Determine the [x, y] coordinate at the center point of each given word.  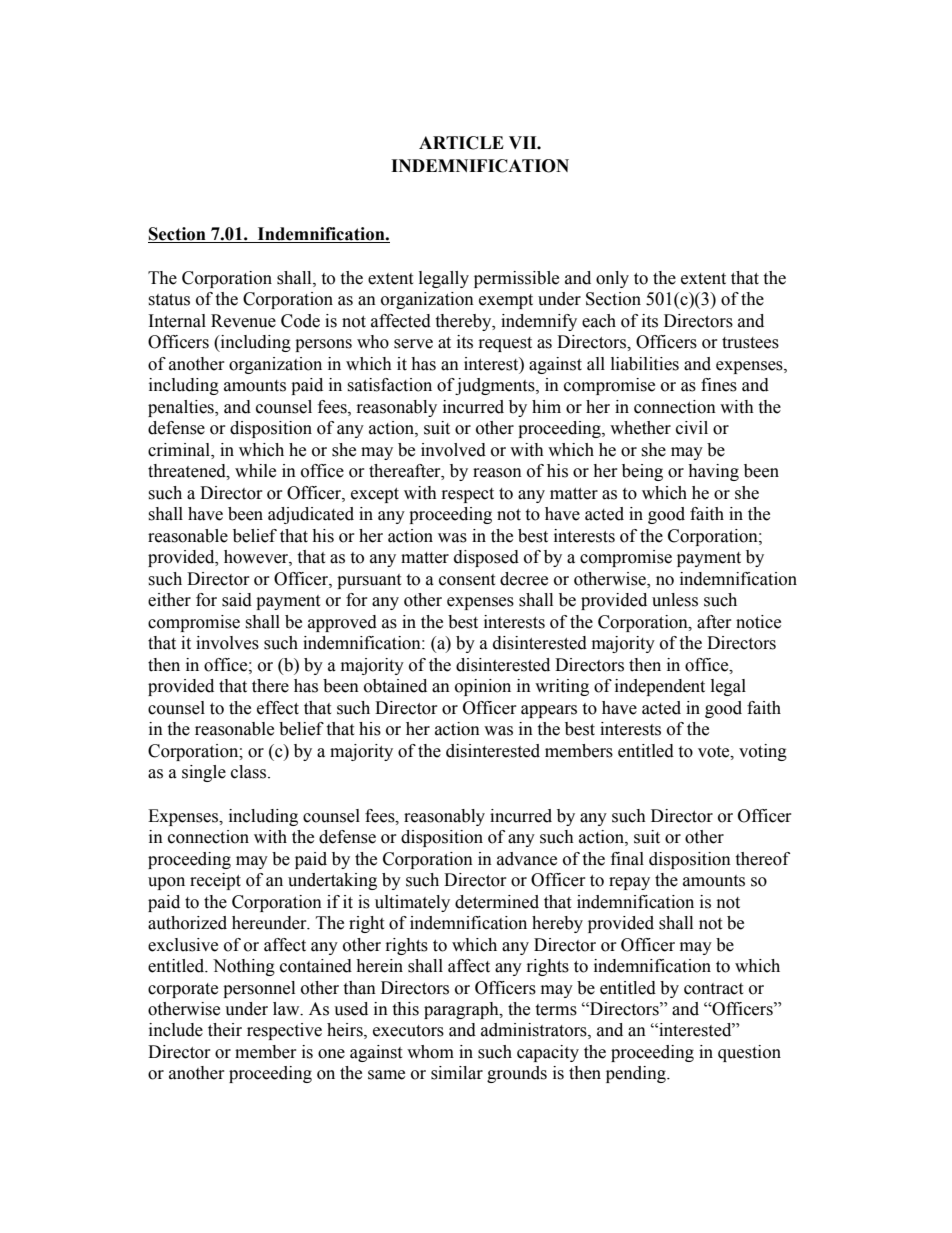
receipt [215, 881]
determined [497, 902]
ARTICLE [461, 143]
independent [660, 687]
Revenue [243, 321]
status [169, 300]
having [713, 472]
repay [629, 883]
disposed [486, 558]
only [612, 279]
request [505, 344]
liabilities [645, 364]
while [255, 471]
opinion [483, 687]
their [225, 1030]
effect [278, 708]
